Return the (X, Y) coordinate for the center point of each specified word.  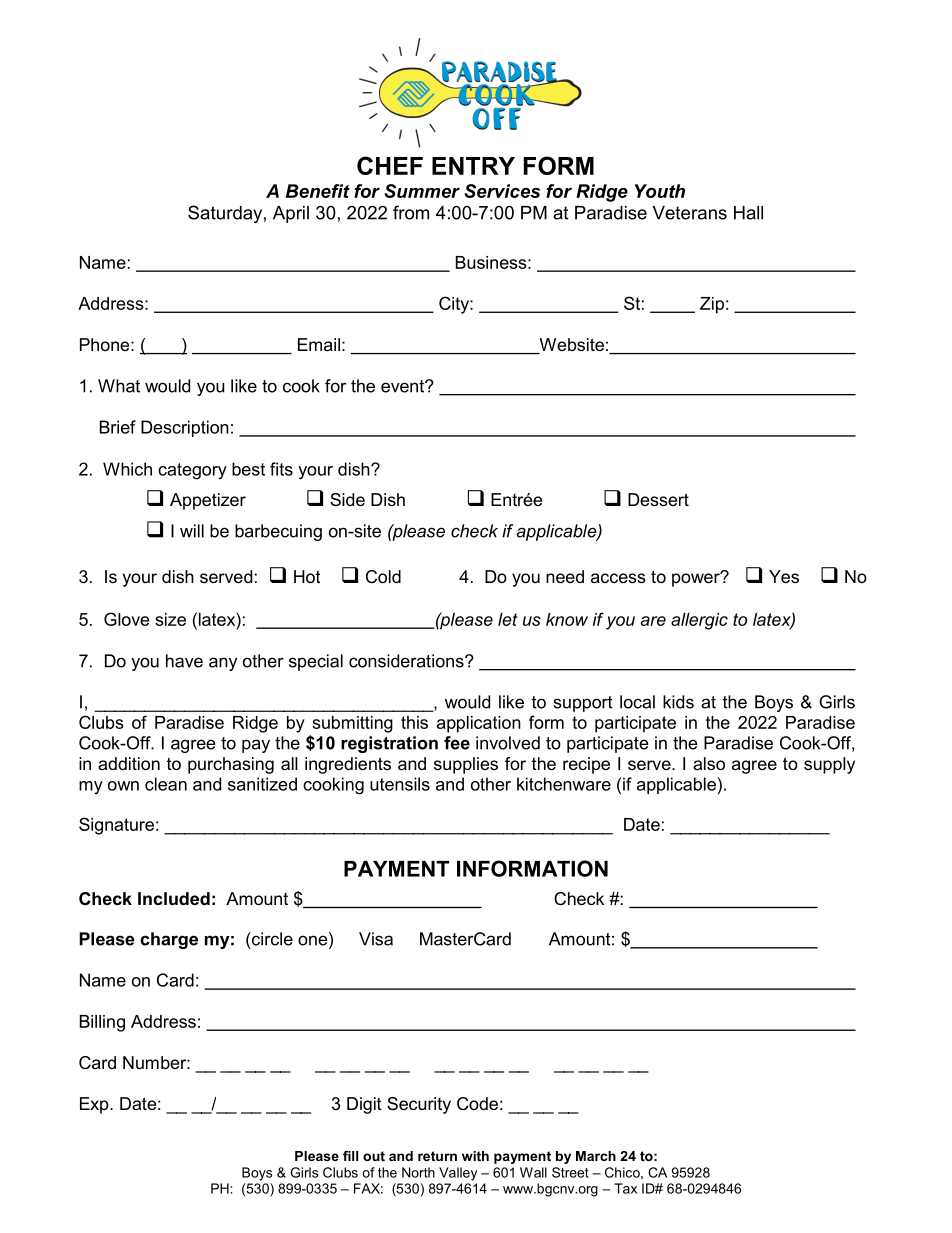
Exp (95, 1105)
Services (502, 191)
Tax (625, 1188)
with (475, 1156)
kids (678, 702)
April (291, 214)
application (479, 724)
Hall (748, 213)
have (184, 661)
